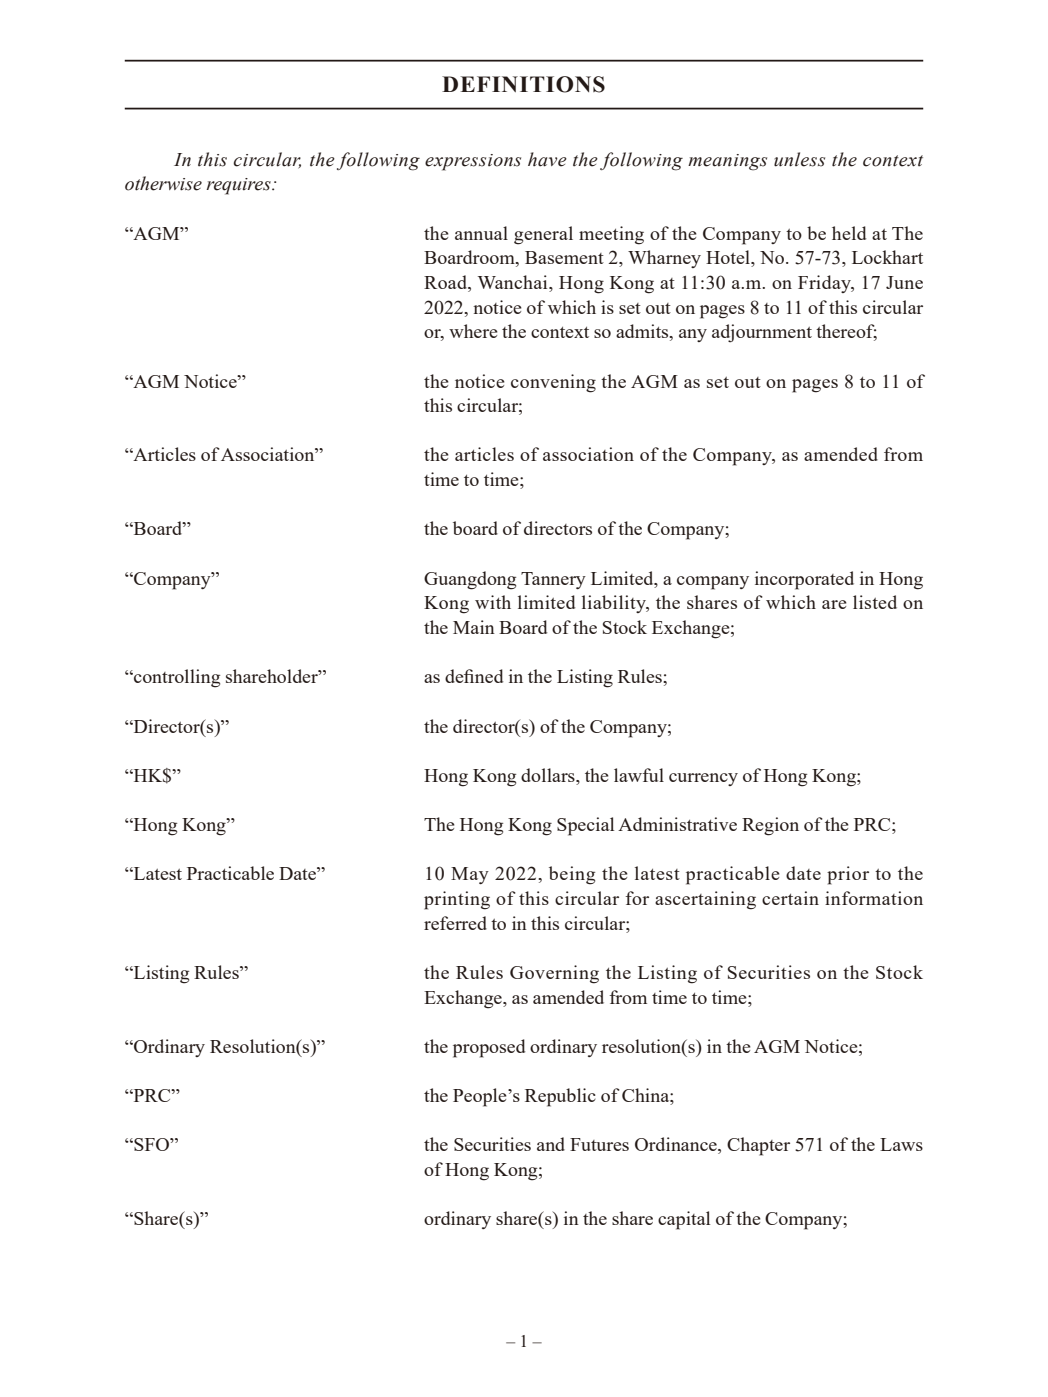  Describe the element at coordinates (804, 580) in the image. I see `incorporated` at that location.
